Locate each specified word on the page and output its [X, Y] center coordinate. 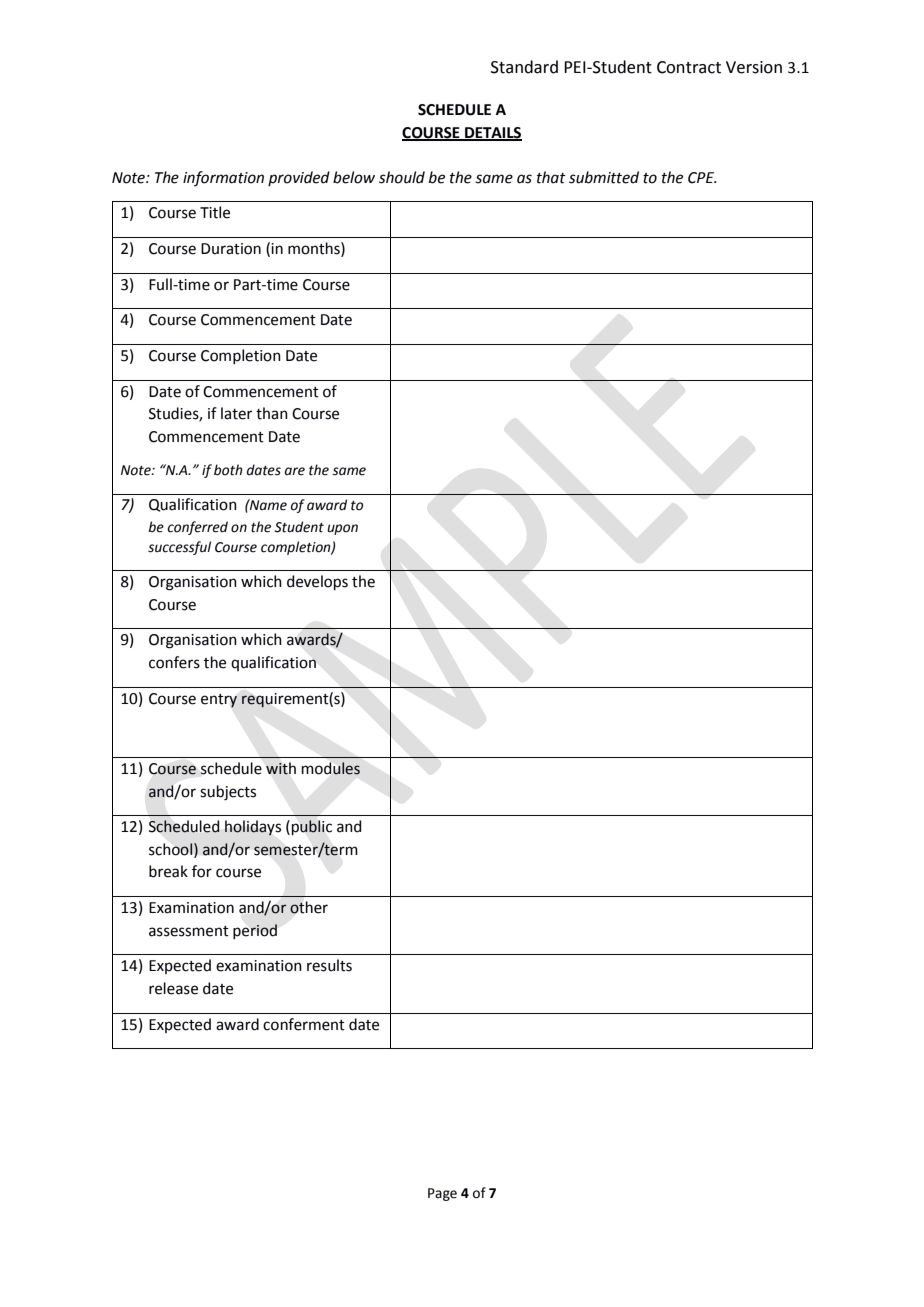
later [236, 413]
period [255, 931]
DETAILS [492, 133]
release [173, 988]
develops [317, 583]
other [309, 907]
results [329, 965]
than [272, 413]
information [223, 178]
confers [174, 662]
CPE [702, 178]
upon [342, 529]
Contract [689, 67]
